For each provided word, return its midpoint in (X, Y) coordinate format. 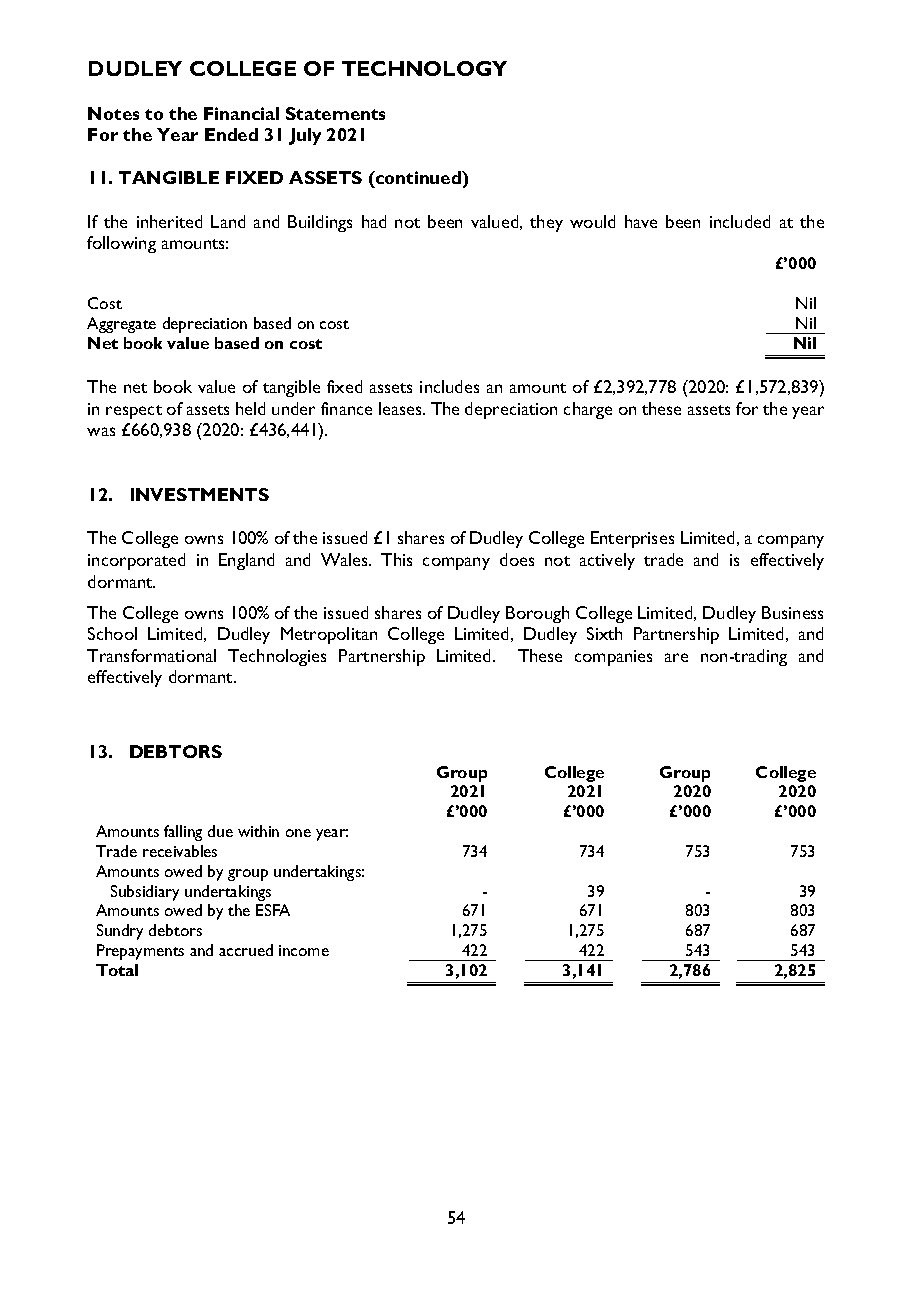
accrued (246, 950)
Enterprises (632, 539)
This (396, 559)
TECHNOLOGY (424, 68)
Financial (241, 113)
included (740, 221)
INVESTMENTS (200, 494)
